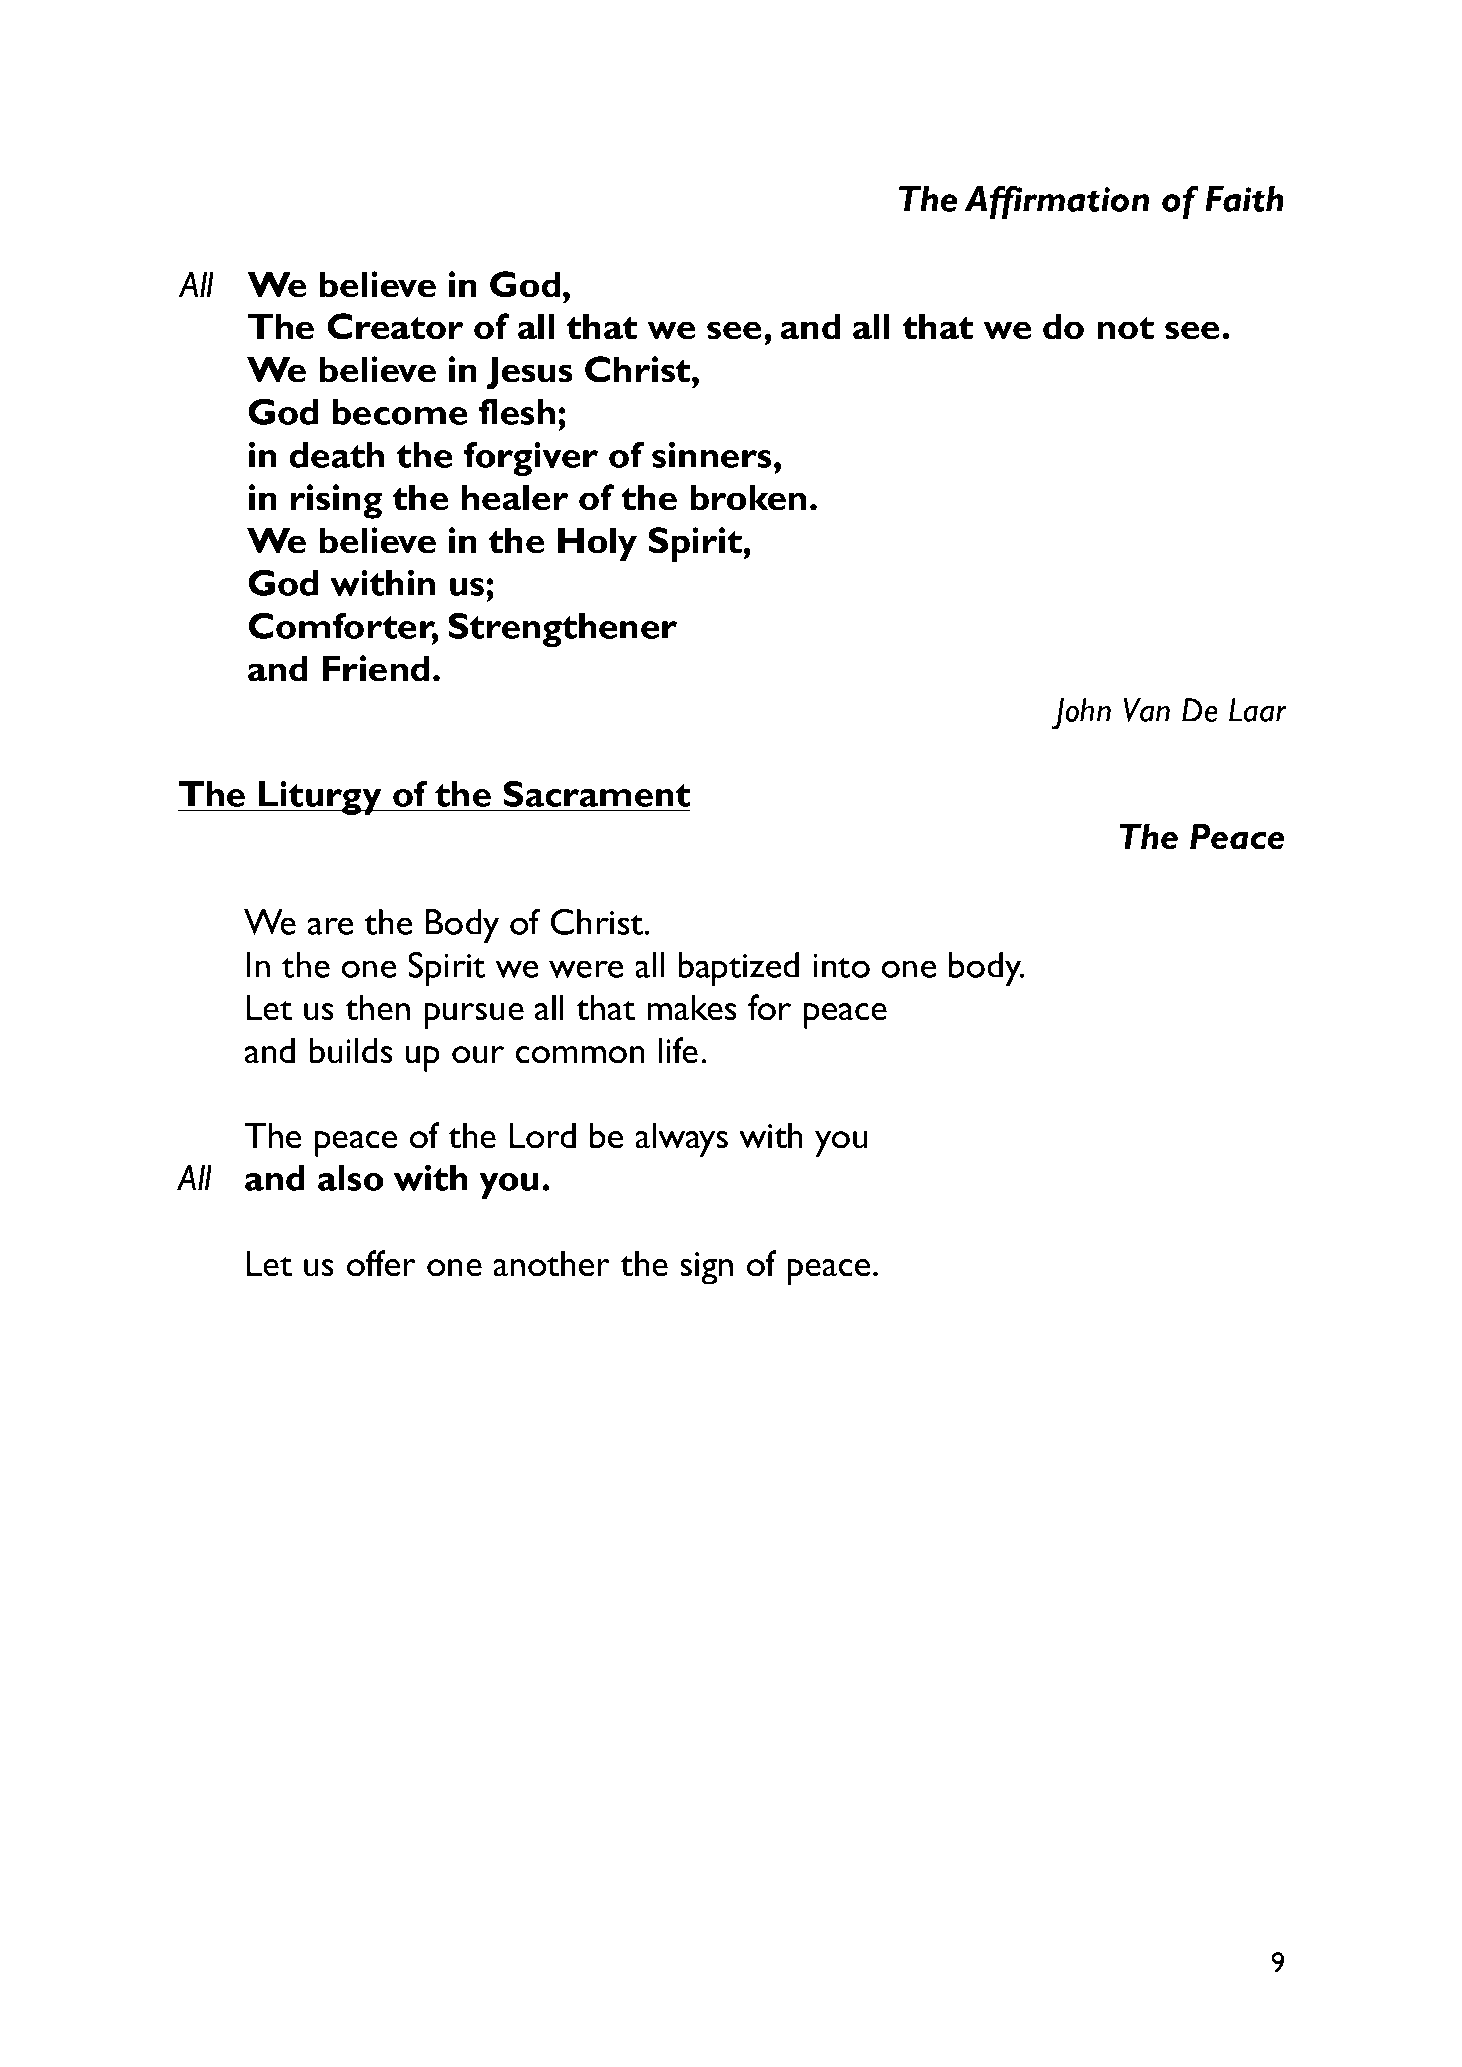 This screenshot has height=2067, width=1462. What do you see at coordinates (841, 966) in the screenshot?
I see `into` at bounding box center [841, 966].
